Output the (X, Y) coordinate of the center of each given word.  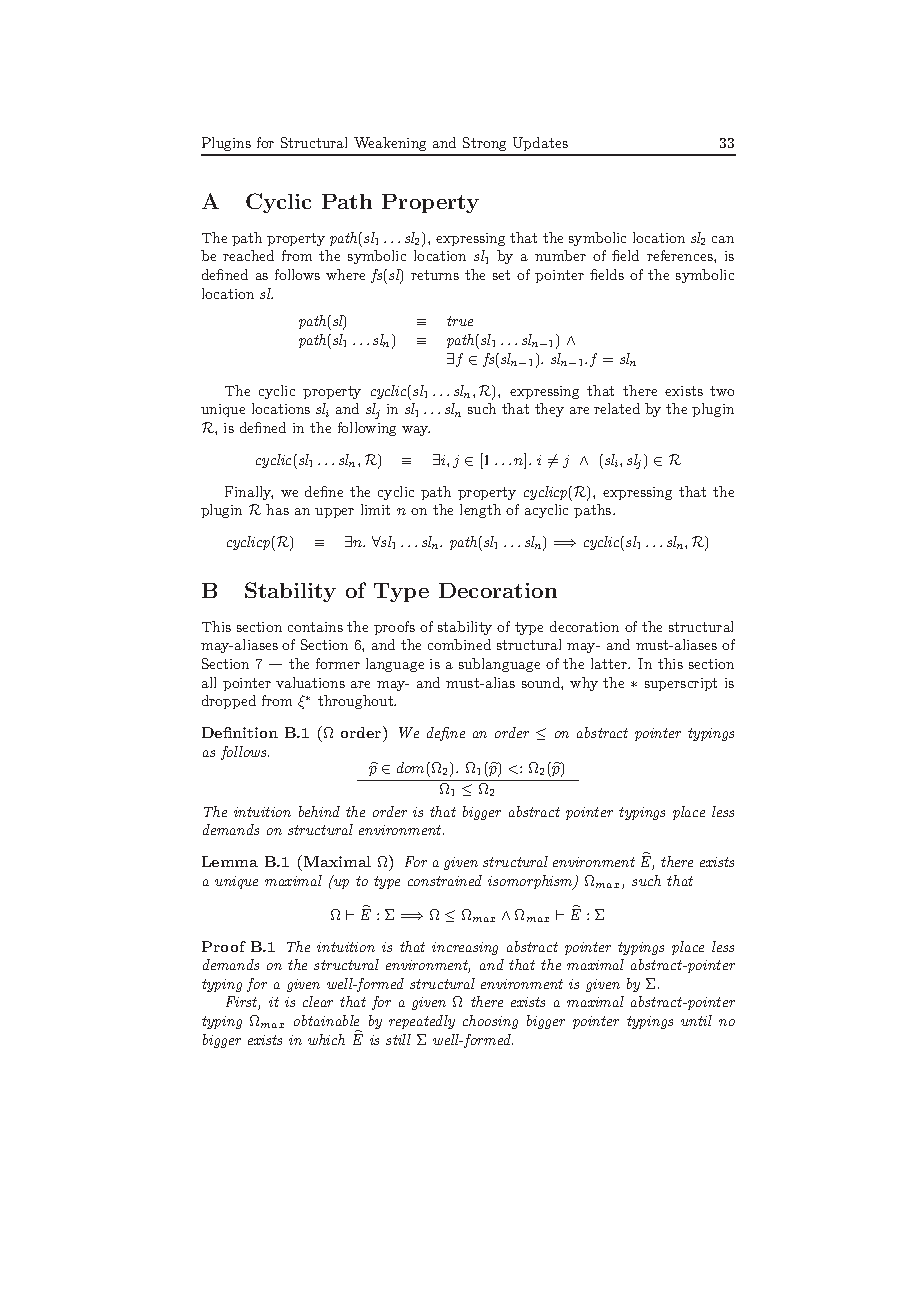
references (681, 255)
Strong (485, 146)
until (696, 1020)
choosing (490, 1022)
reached (248, 255)
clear (318, 1001)
